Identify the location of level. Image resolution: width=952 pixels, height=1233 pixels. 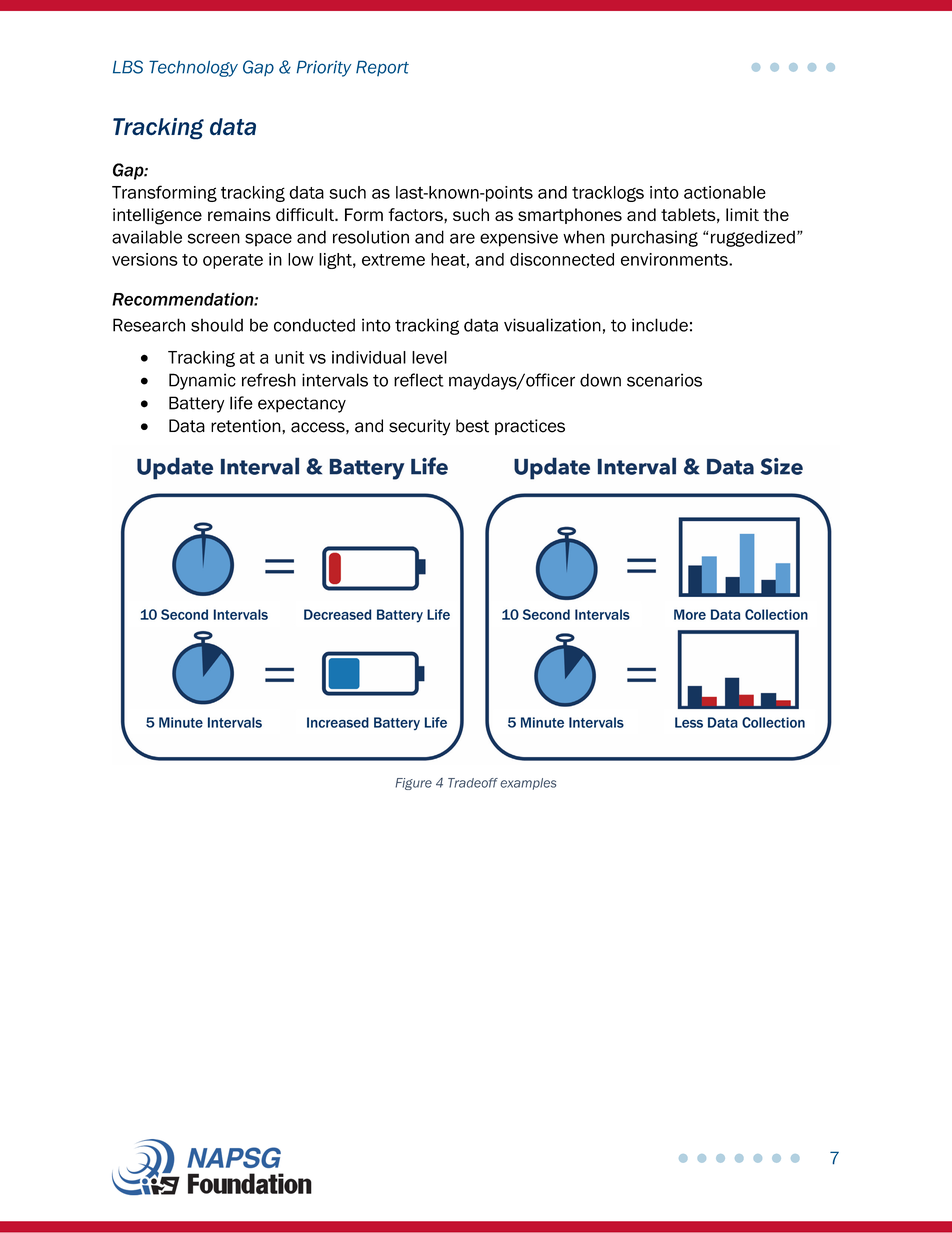
(429, 357).
